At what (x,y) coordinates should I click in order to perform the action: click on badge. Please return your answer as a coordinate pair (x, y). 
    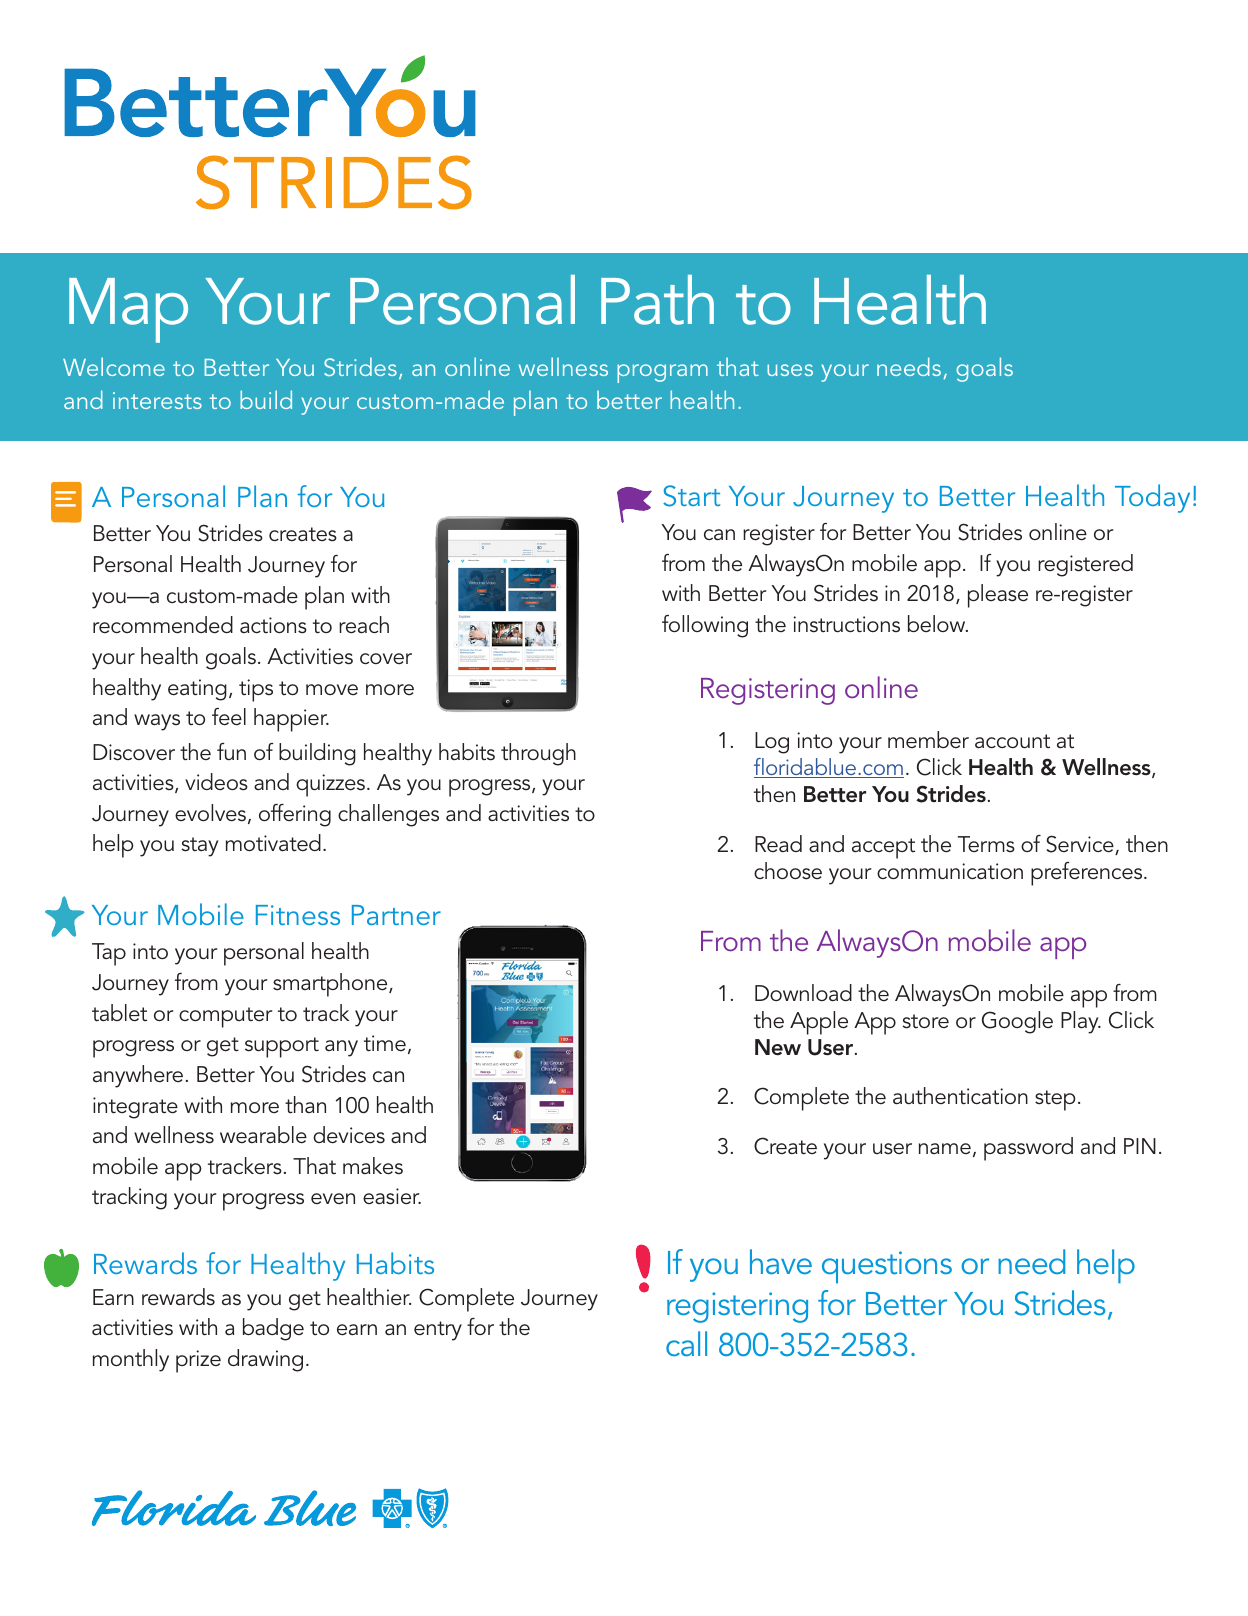
    Looking at the image, I should click on (273, 1329).
